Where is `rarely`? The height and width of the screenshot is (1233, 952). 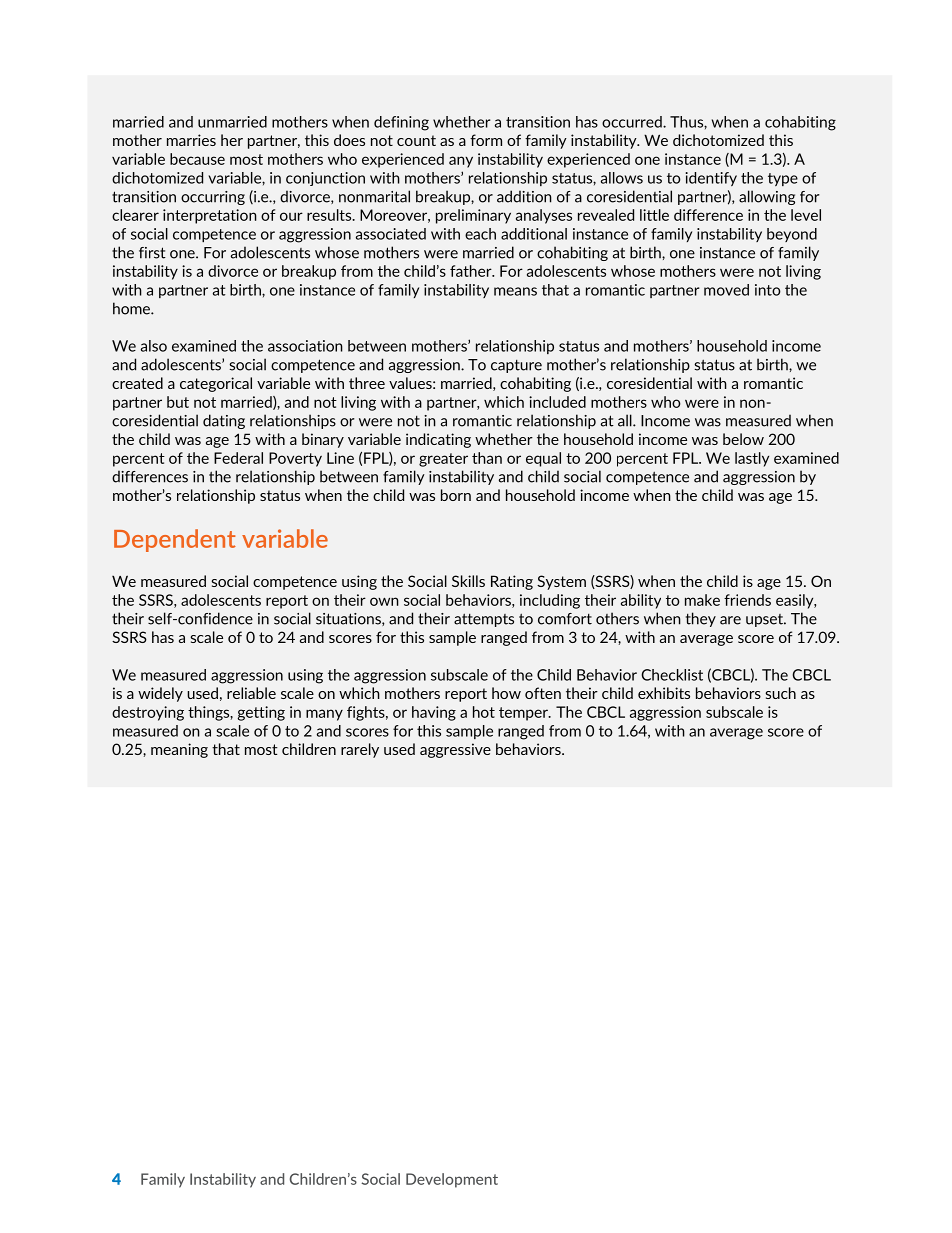
rarely is located at coordinates (360, 750).
